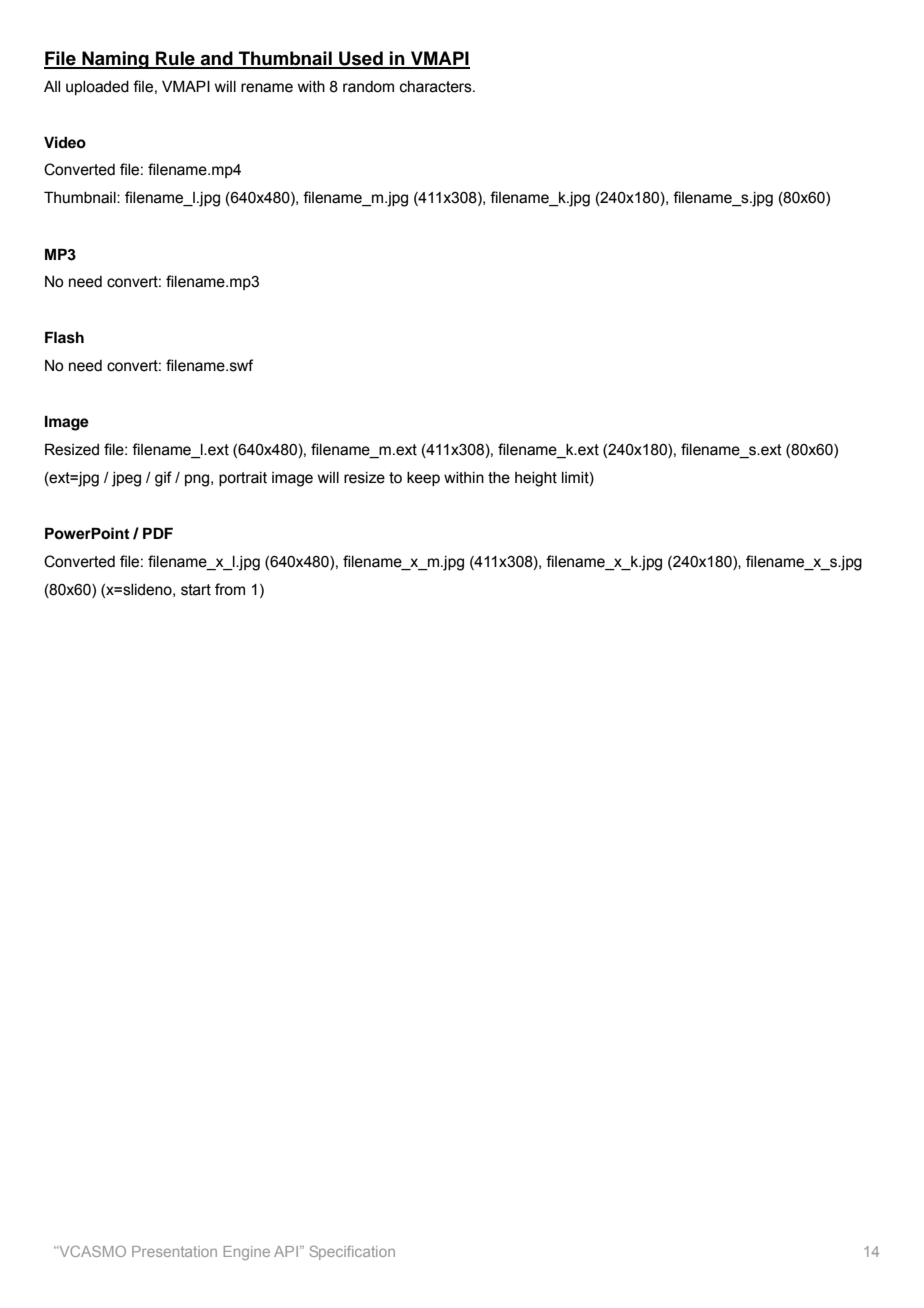  I want to click on start, so click(196, 590).
